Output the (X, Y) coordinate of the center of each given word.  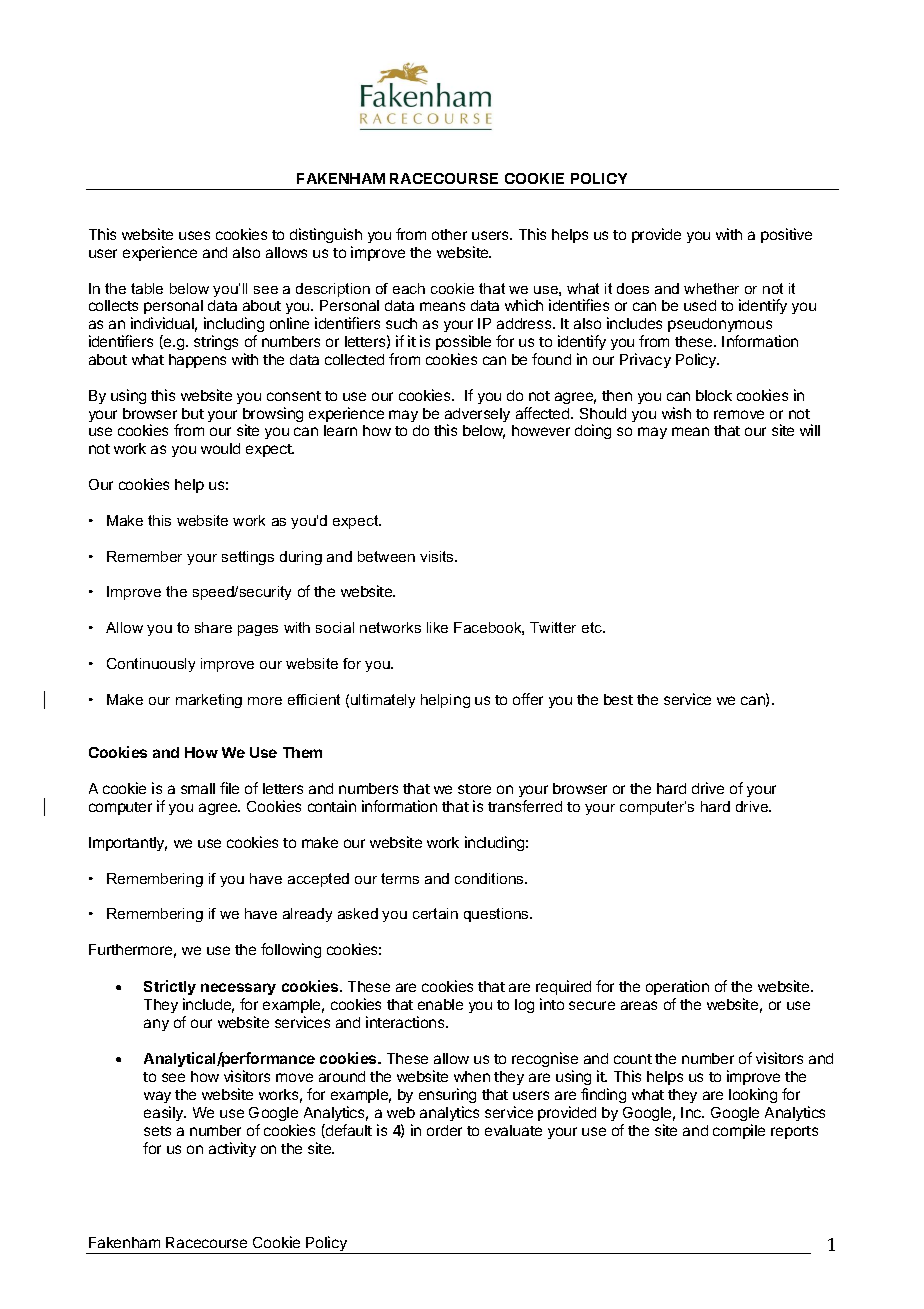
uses (194, 235)
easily (165, 1113)
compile (739, 1131)
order (444, 1130)
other (449, 234)
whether (711, 288)
